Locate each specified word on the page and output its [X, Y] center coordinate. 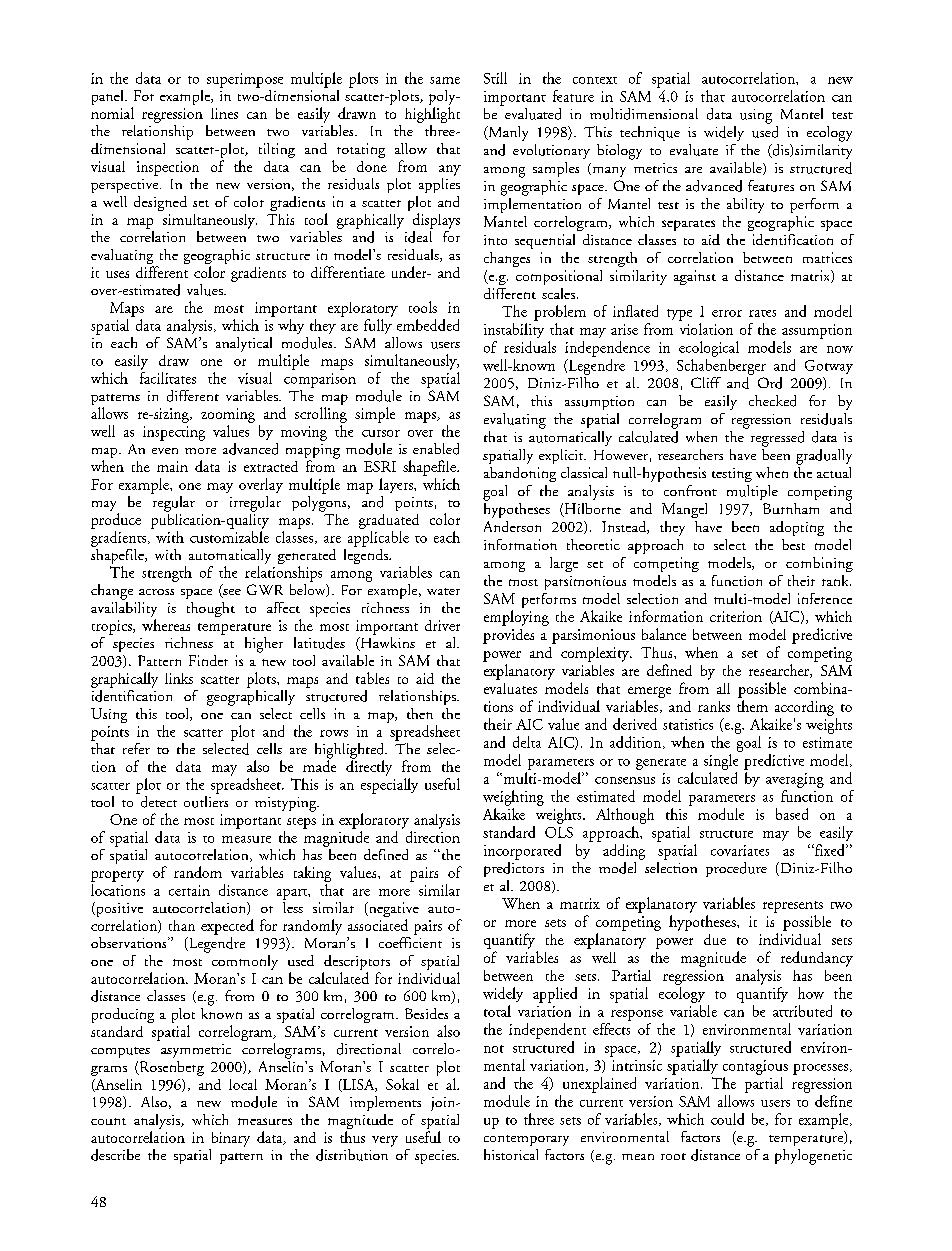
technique [650, 133]
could [727, 1119]
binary [231, 1139]
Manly [507, 133]
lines [224, 113]
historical [511, 1154]
